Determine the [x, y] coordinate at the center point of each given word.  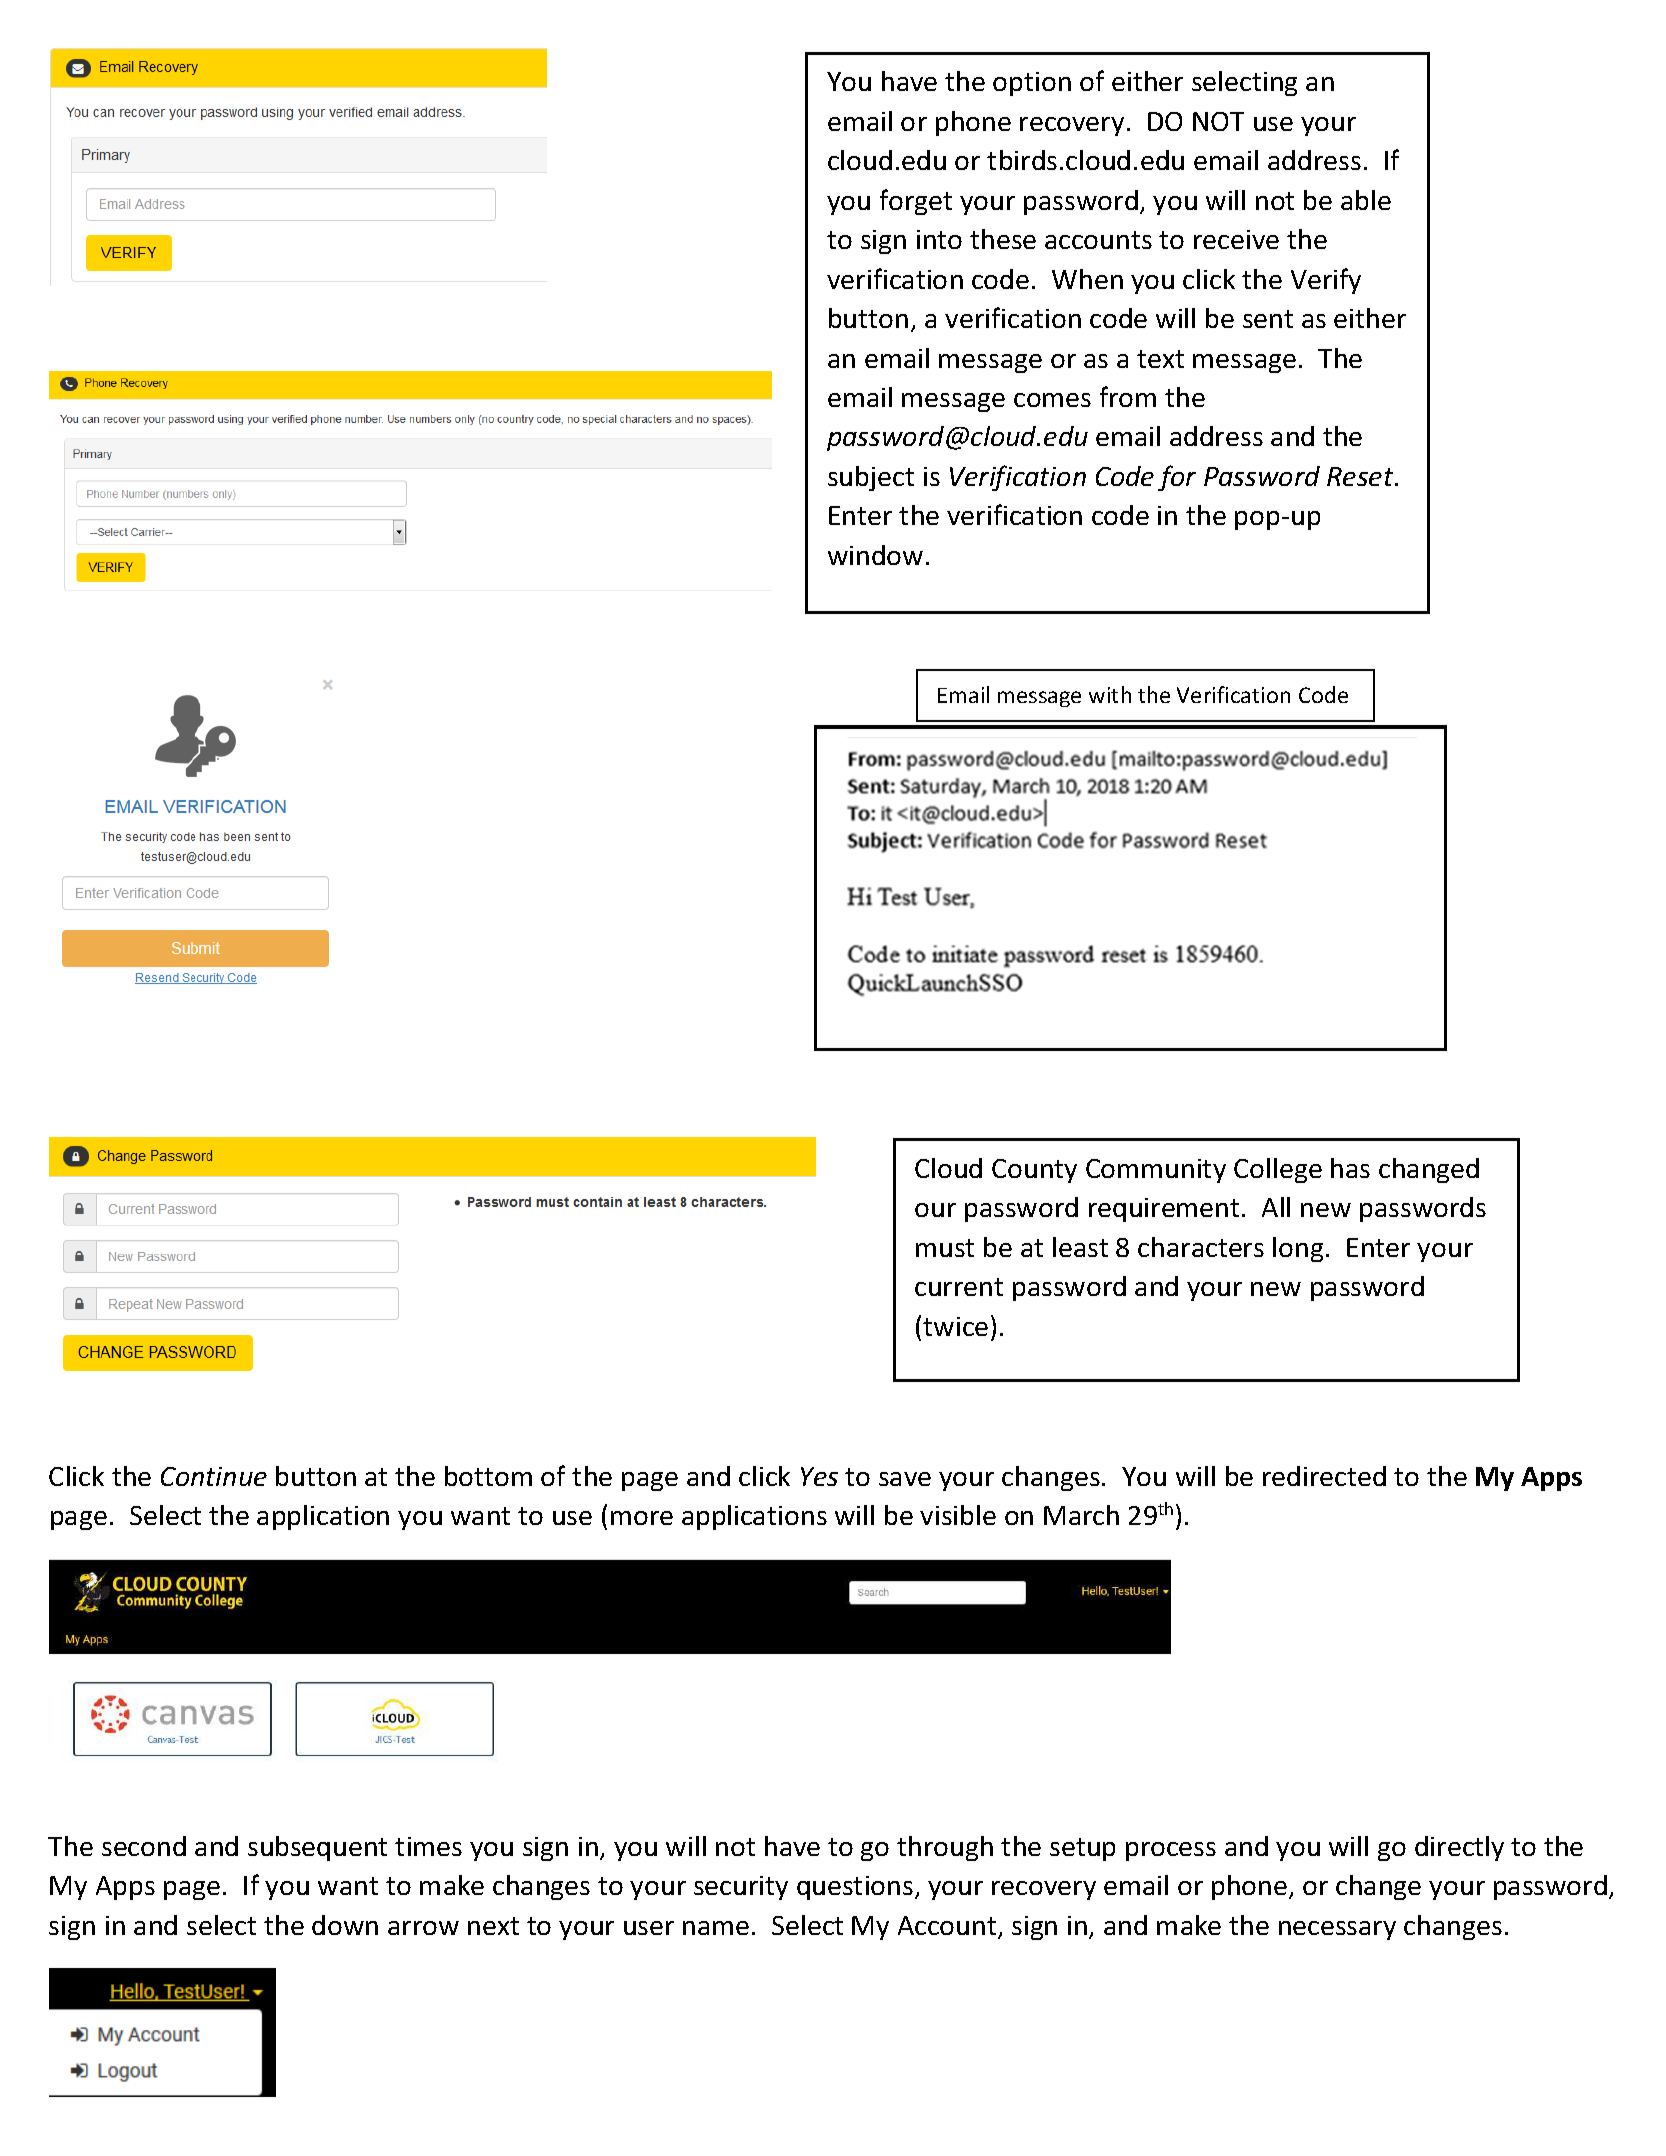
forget [916, 202]
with [1110, 694]
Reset [1361, 476]
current [959, 1287]
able [1366, 200]
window [875, 555]
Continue [214, 1476]
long [1298, 1249]
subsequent [317, 1848]
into [939, 239]
